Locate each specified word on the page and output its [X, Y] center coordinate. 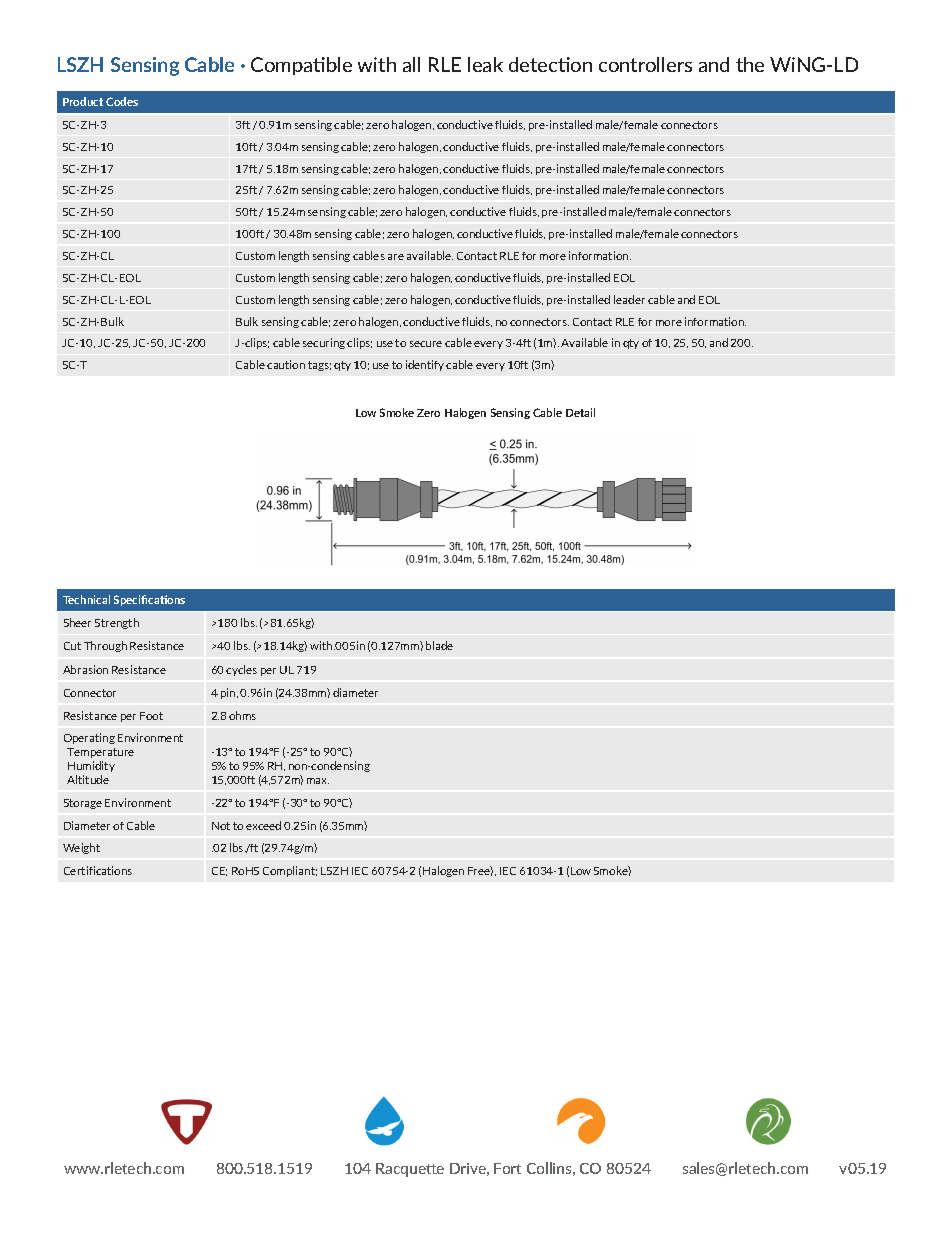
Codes [122, 101]
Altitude [88, 779]
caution [286, 364]
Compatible [301, 66]
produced [530, 156]
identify [426, 365]
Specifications [149, 600]
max [318, 781]
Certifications [98, 870]
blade [439, 645]
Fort [507, 1168]
